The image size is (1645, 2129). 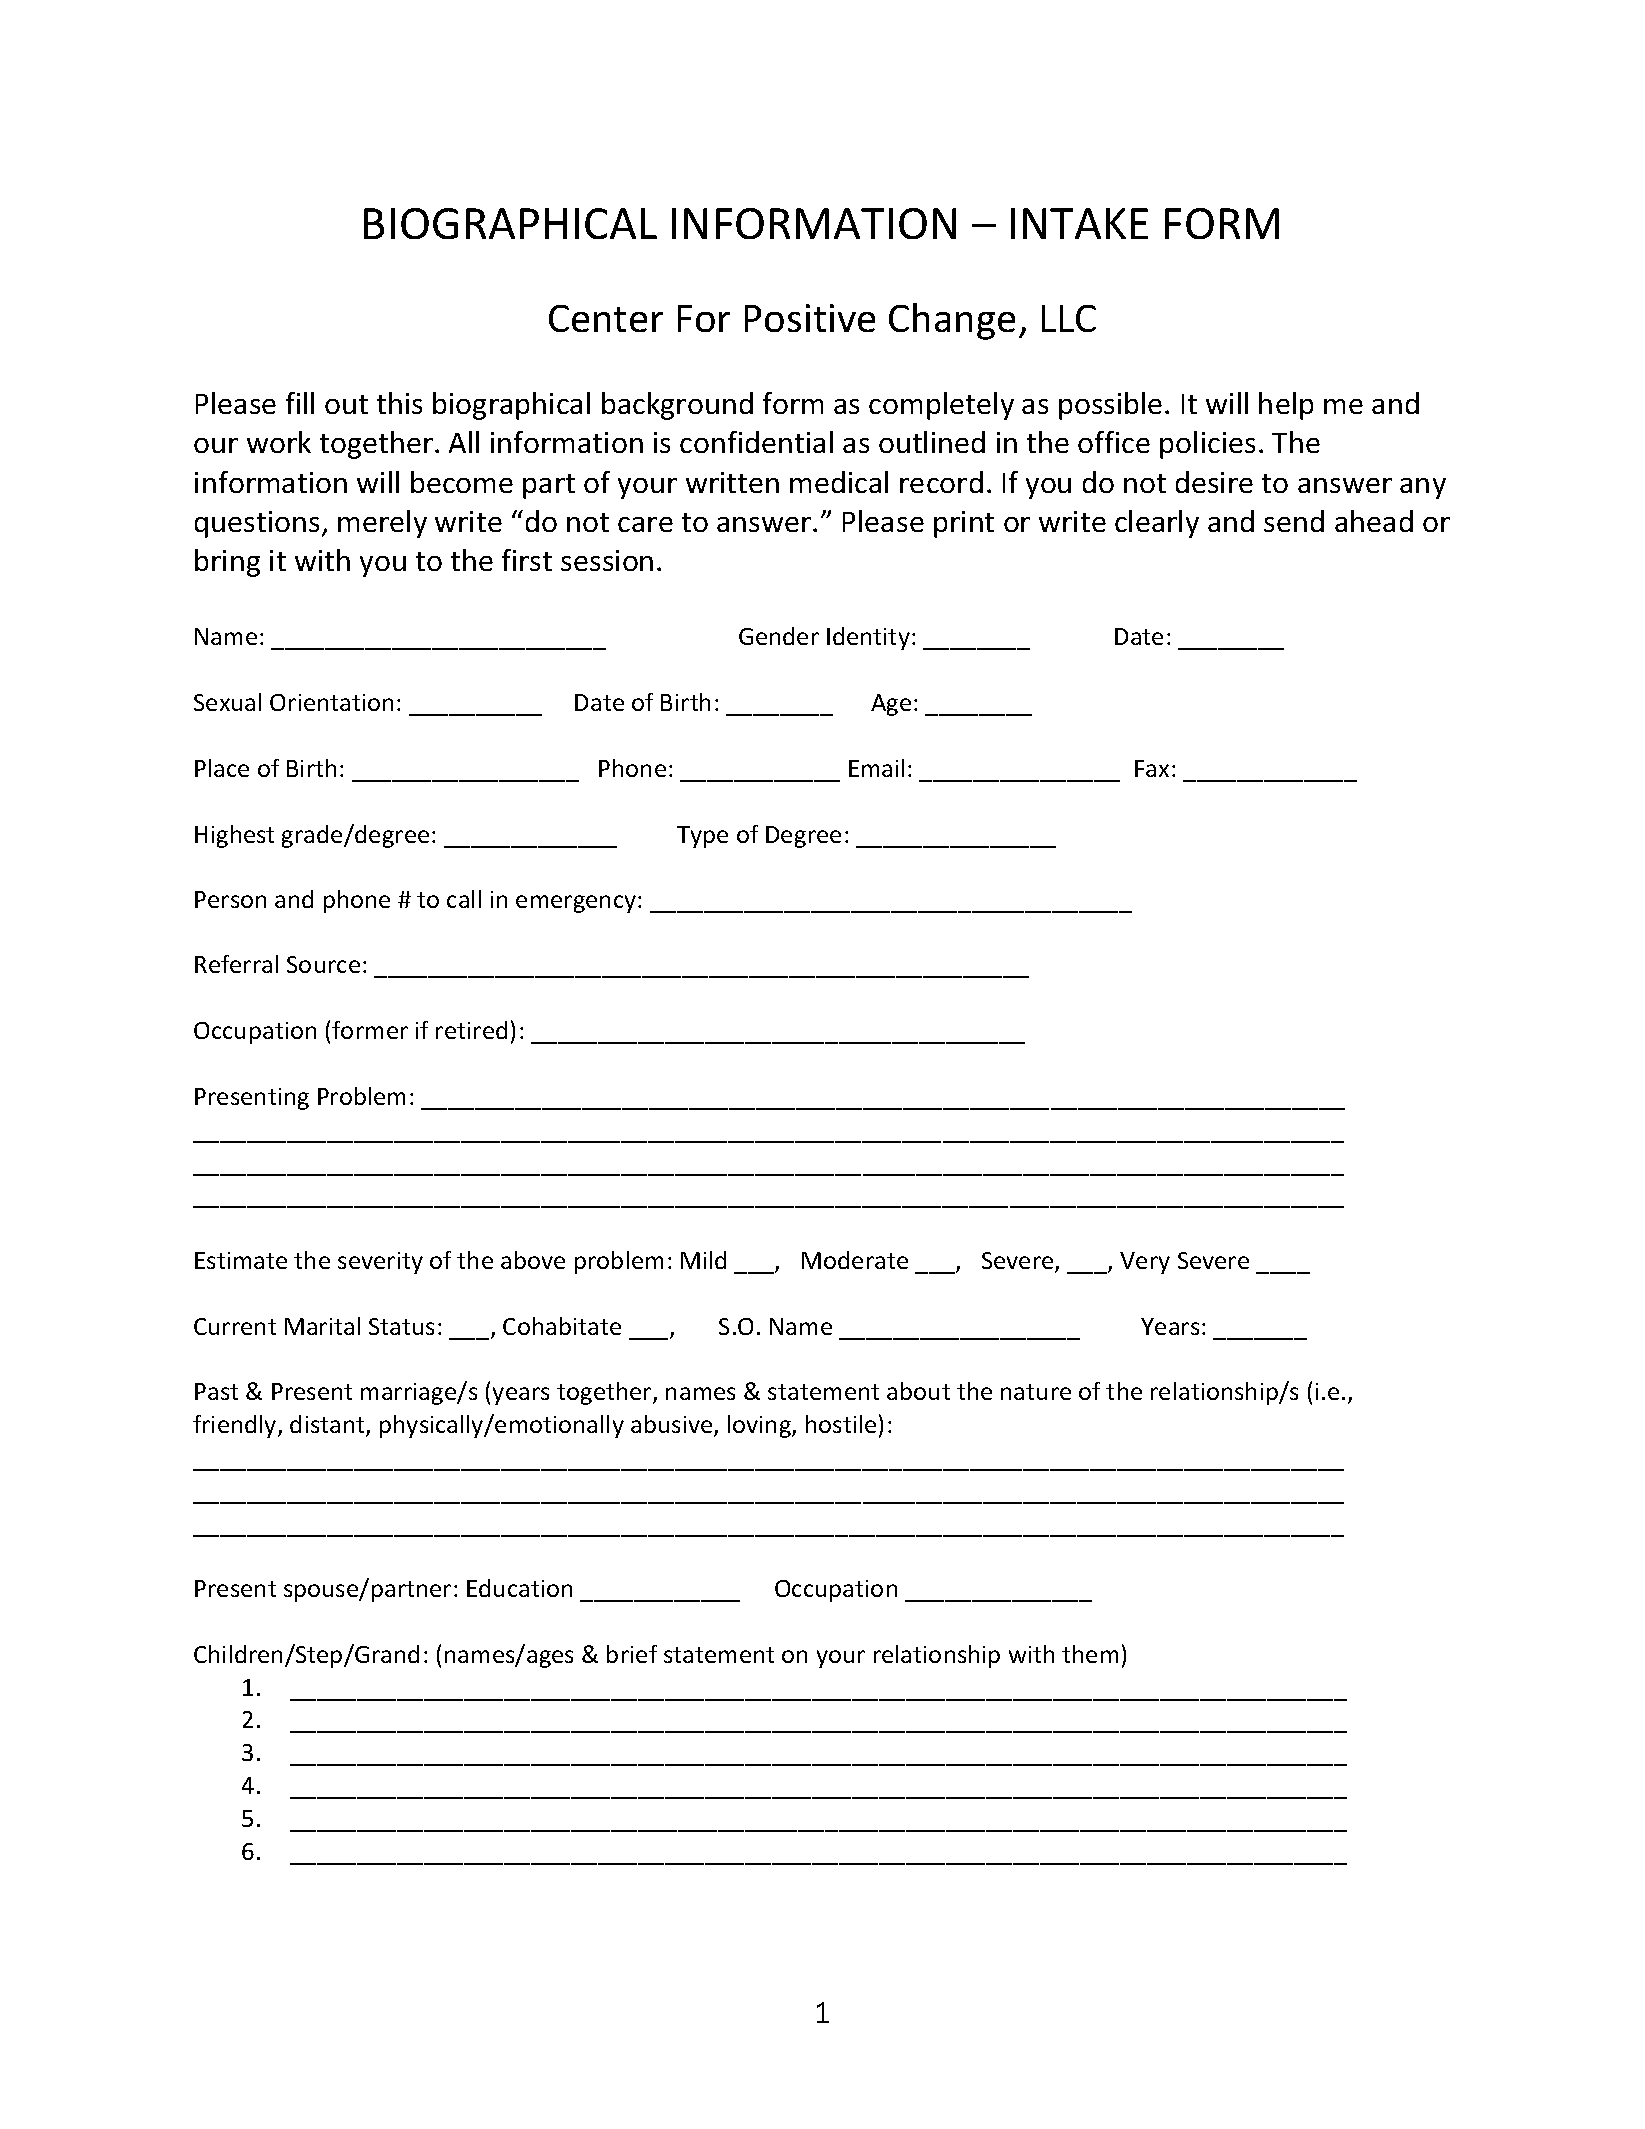 I want to click on severity, so click(x=380, y=1263).
